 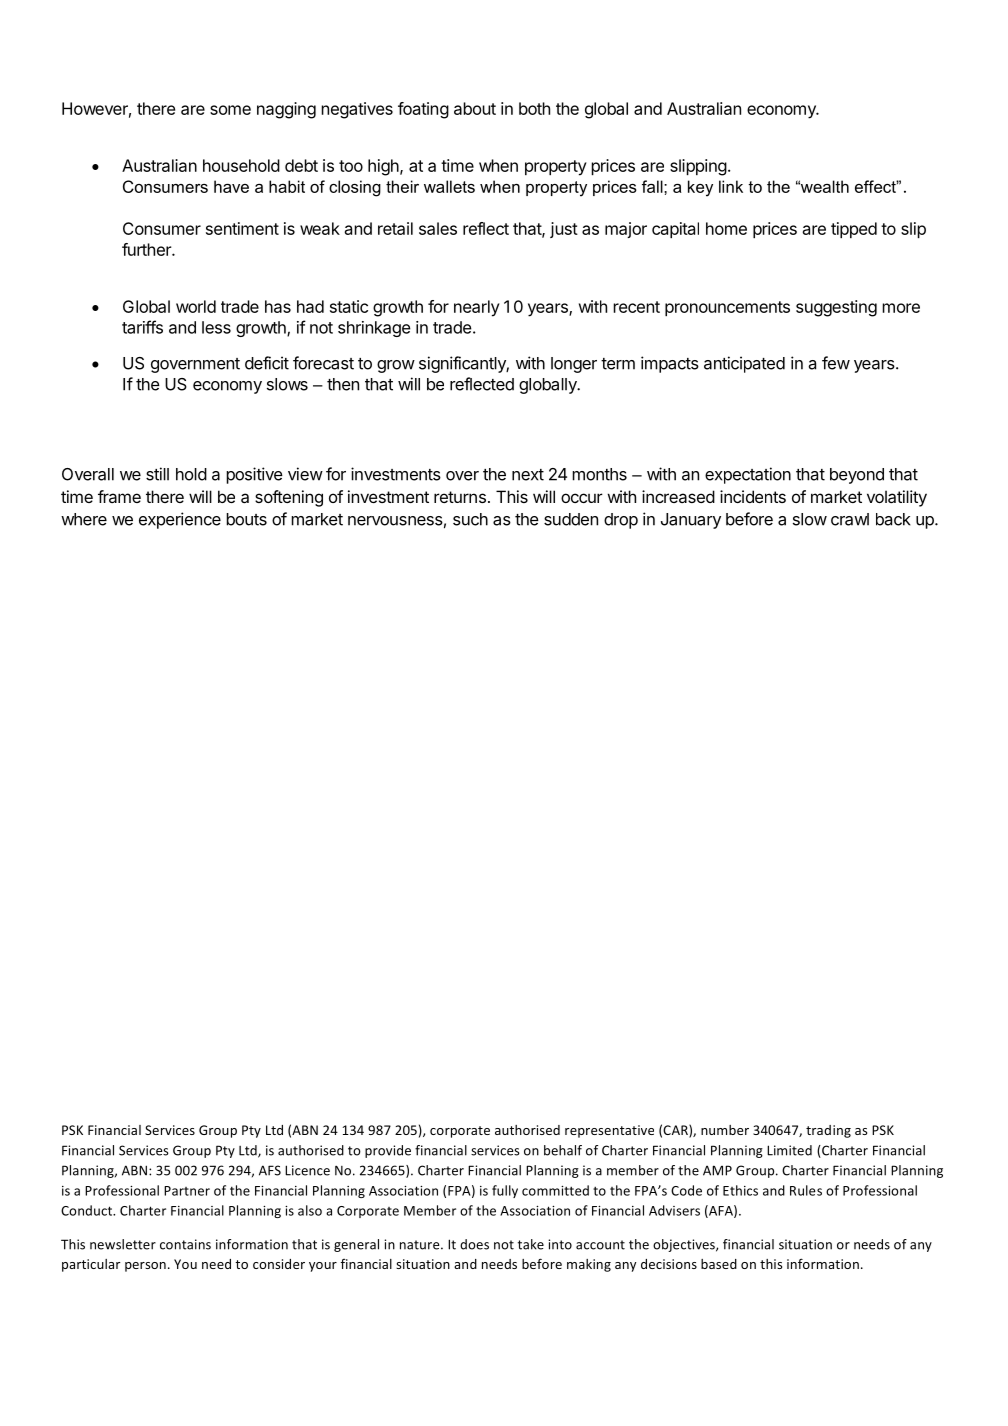 What do you see at coordinates (230, 110) in the screenshot?
I see `some` at bounding box center [230, 110].
